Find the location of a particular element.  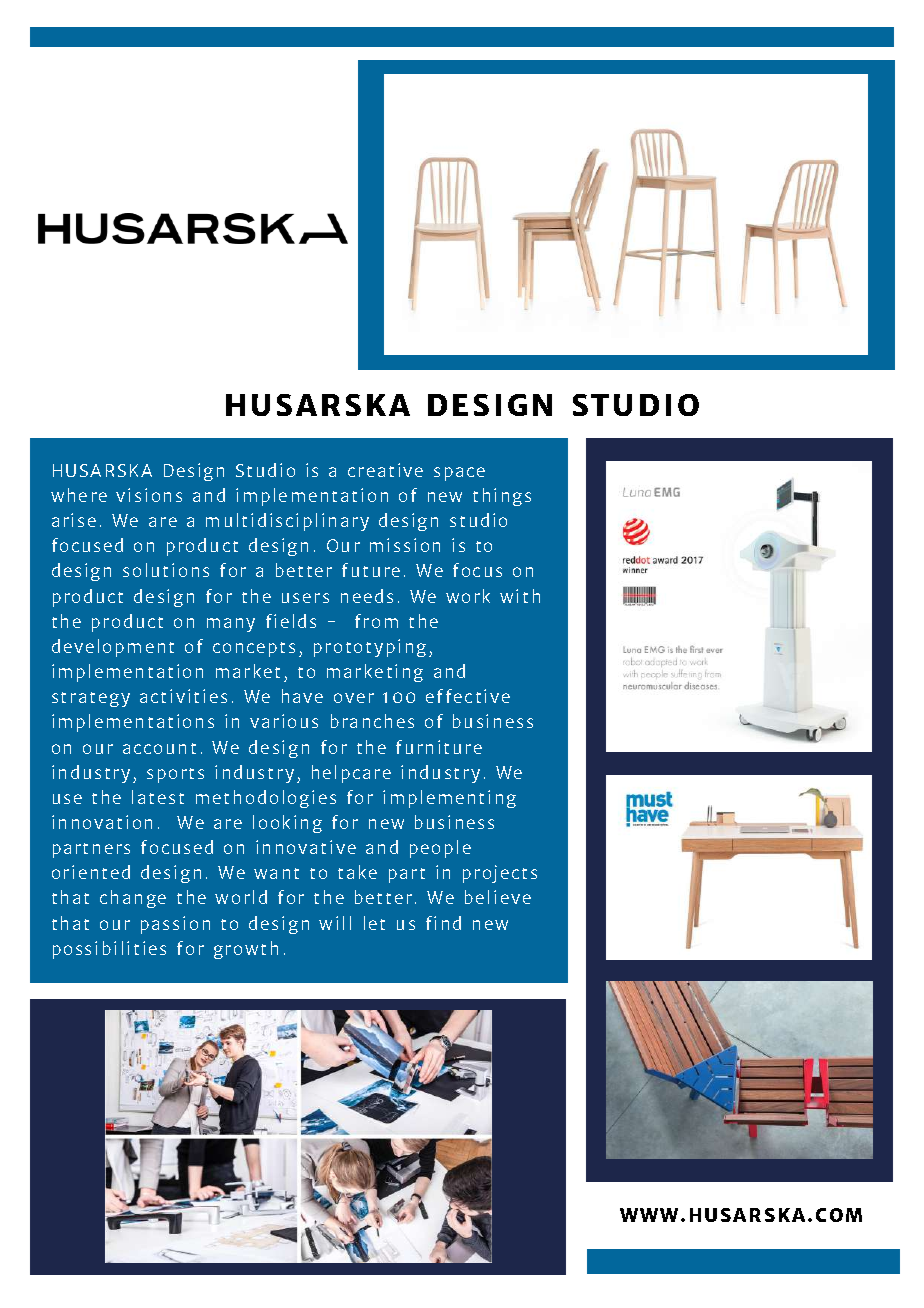

development is located at coordinates (113, 648).
